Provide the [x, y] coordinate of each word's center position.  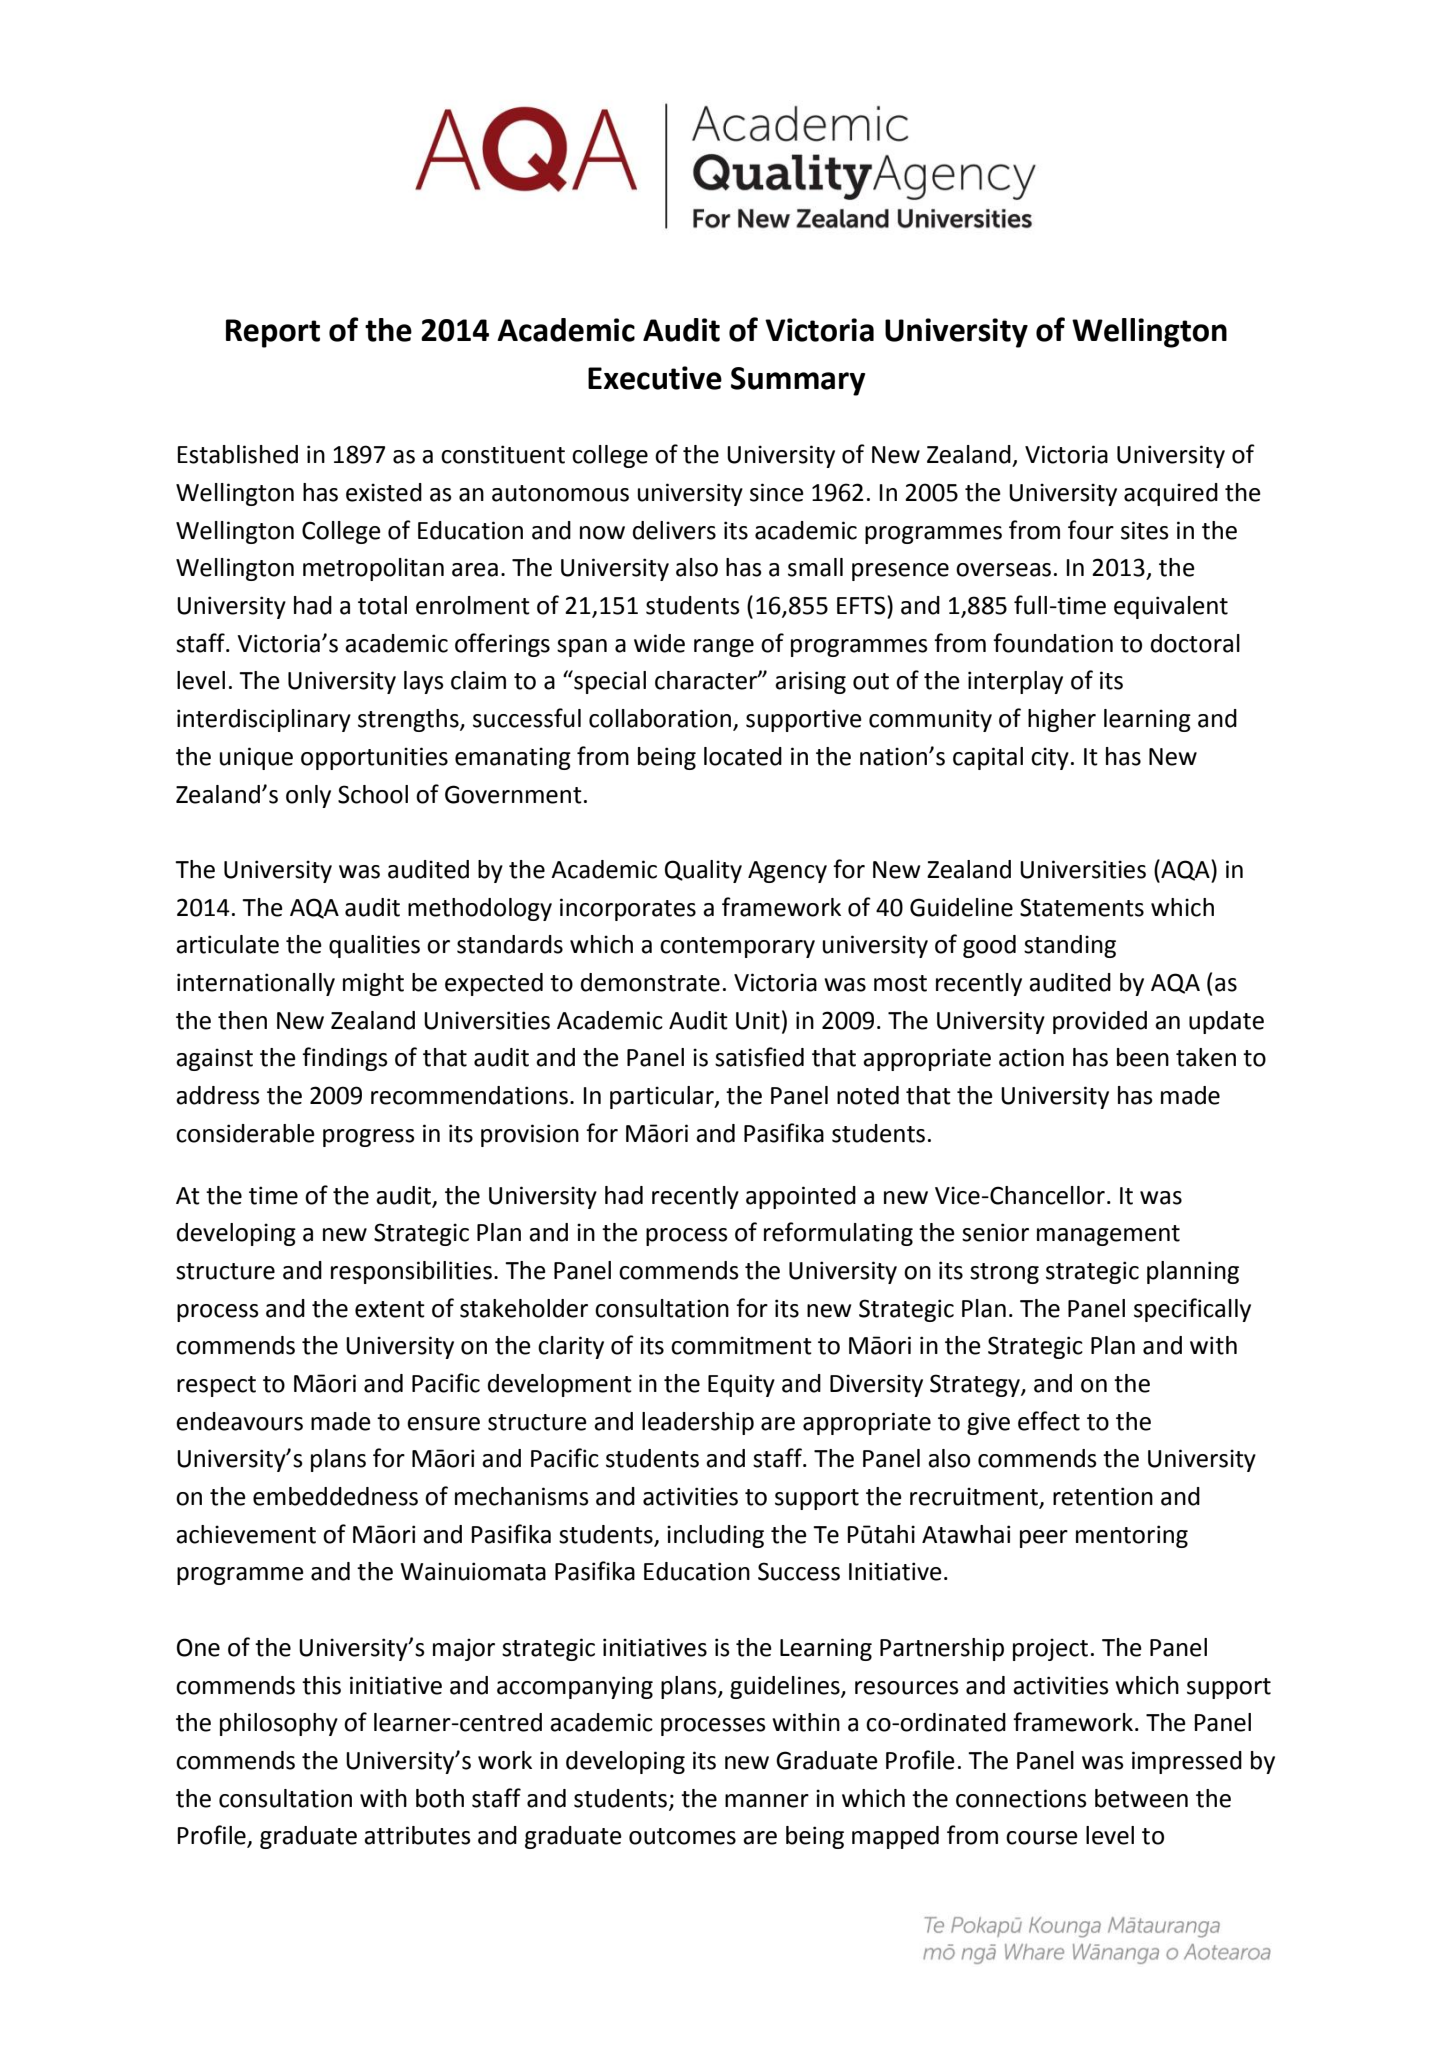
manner [767, 1801]
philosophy [279, 1724]
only [308, 796]
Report [273, 333]
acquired [1171, 494]
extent [390, 1309]
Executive [655, 378]
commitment [741, 1345]
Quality [703, 871]
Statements [1082, 907]
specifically [1192, 1310]
